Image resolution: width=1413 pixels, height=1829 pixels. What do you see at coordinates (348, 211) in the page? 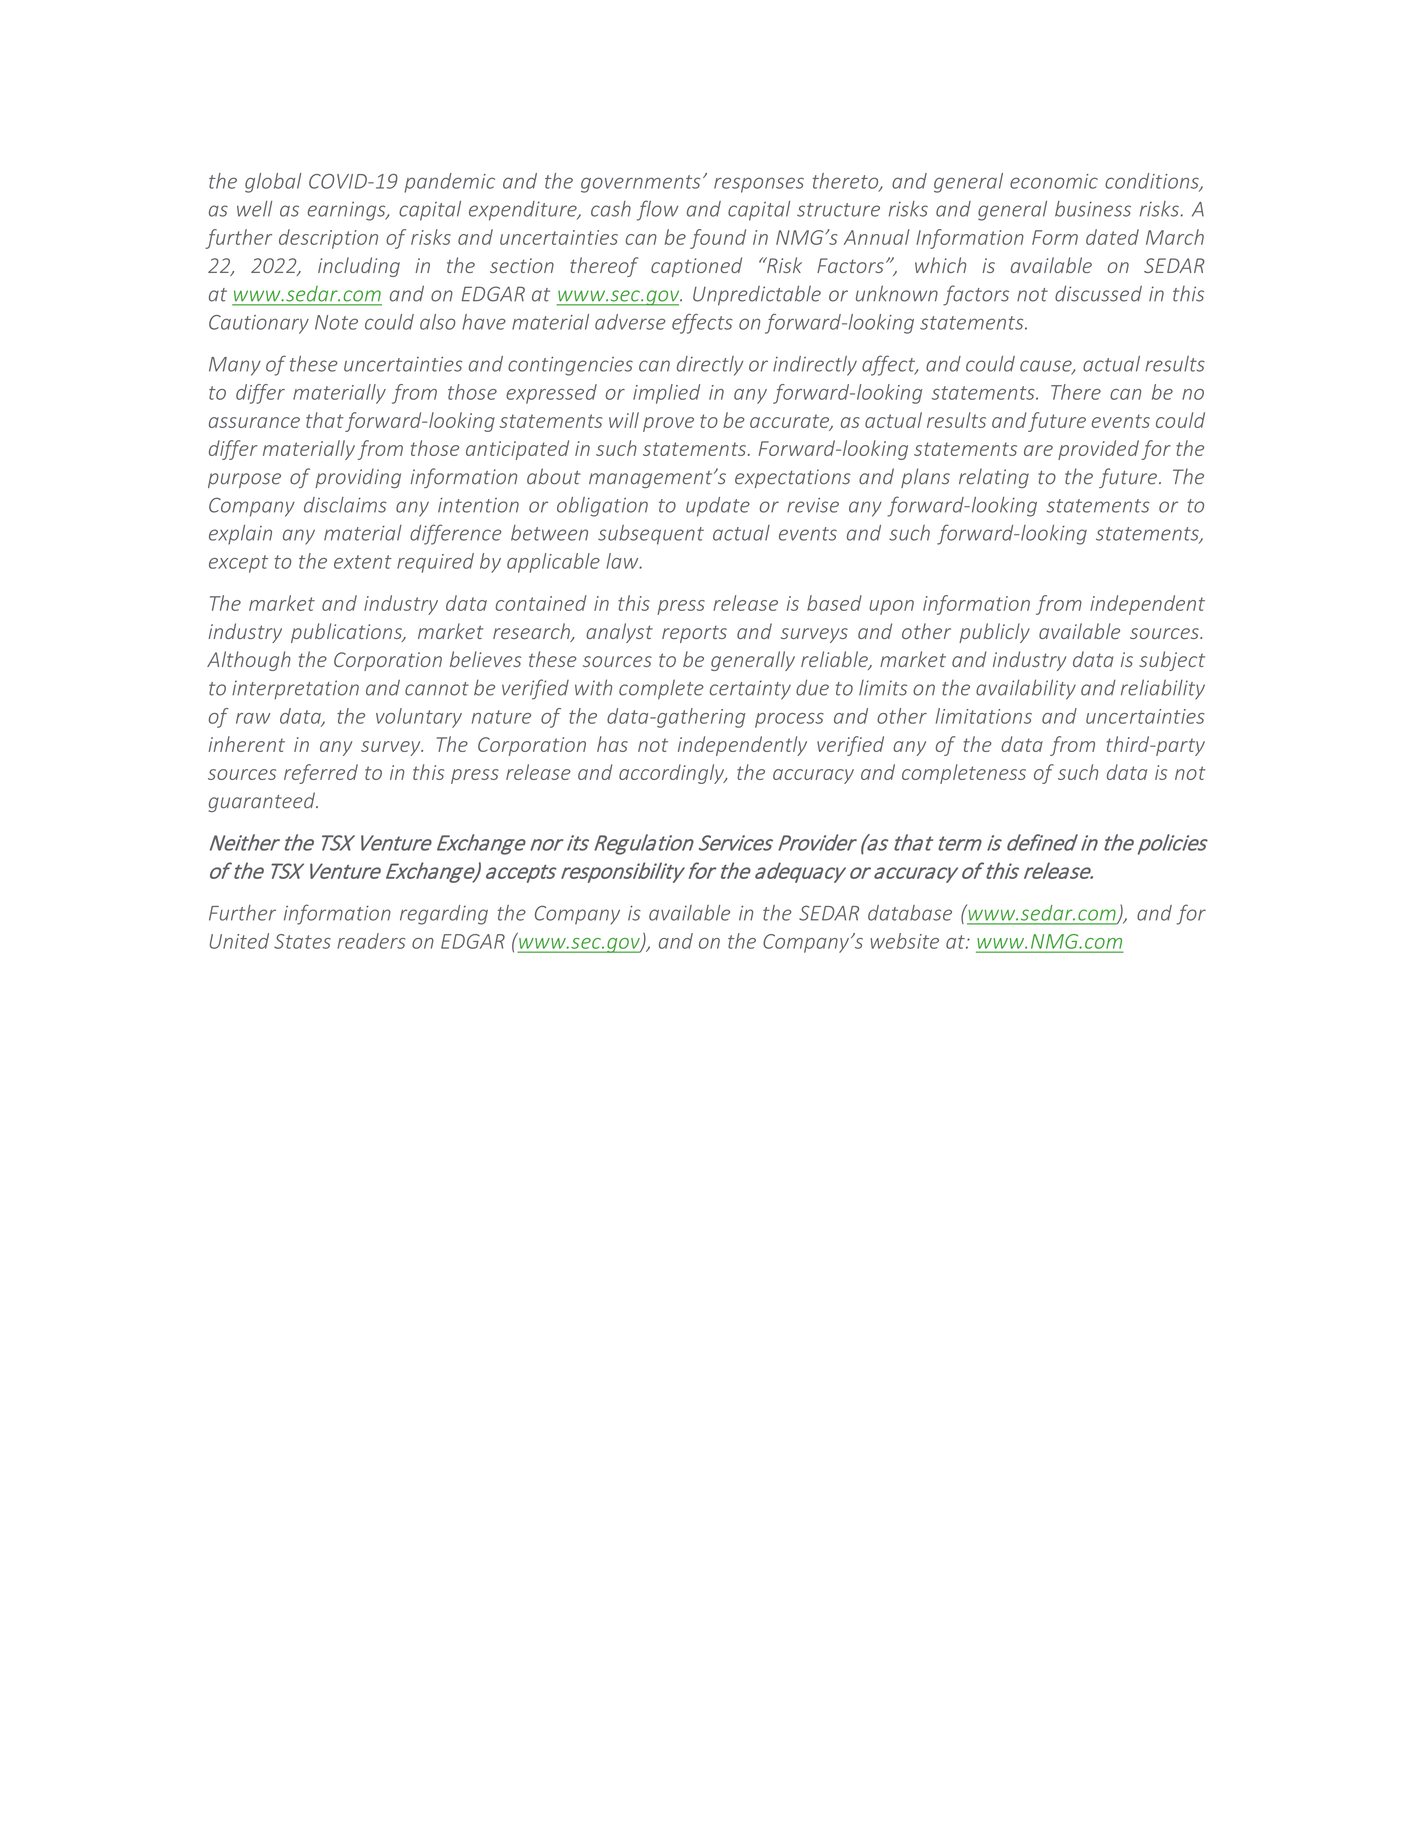
I see `earnings` at bounding box center [348, 211].
